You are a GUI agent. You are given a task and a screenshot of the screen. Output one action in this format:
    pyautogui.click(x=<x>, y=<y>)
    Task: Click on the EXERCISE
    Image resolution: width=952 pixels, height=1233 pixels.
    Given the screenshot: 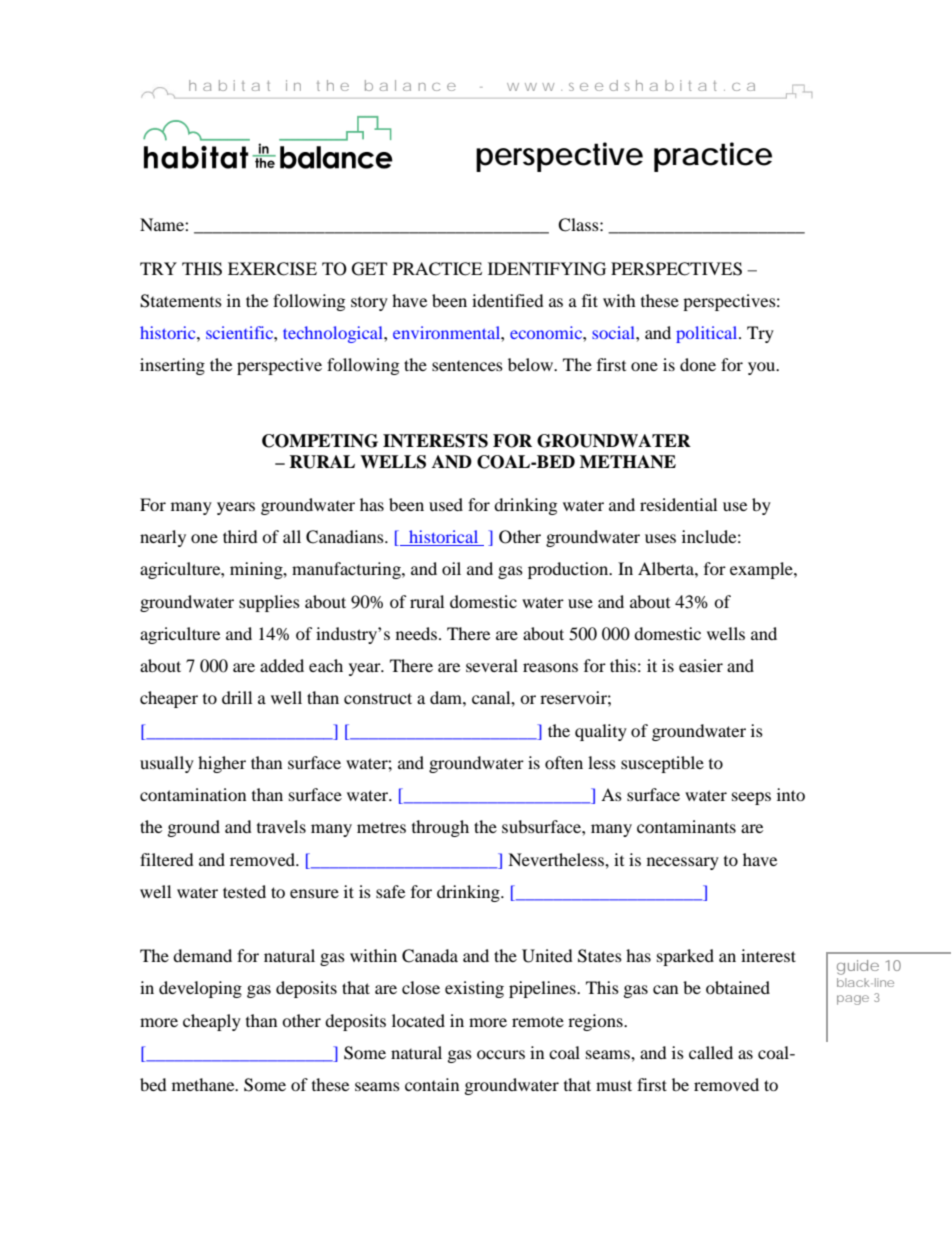 What is the action you would take?
    pyautogui.click(x=272, y=269)
